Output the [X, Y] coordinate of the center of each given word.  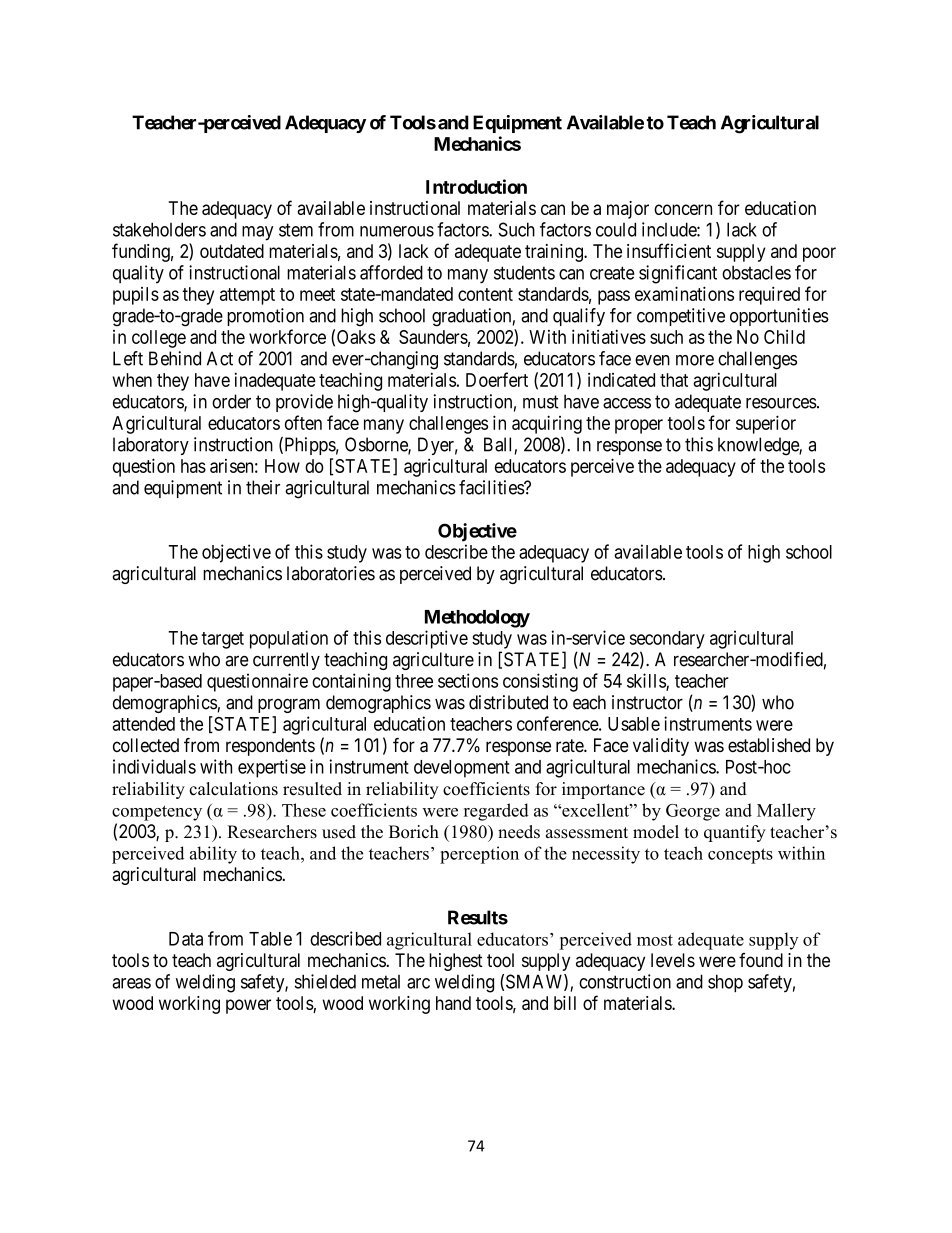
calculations [233, 789]
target [223, 640]
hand [453, 1003]
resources [781, 403]
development [462, 769]
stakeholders [159, 229]
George [693, 812]
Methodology [477, 619]
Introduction [476, 186]
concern [683, 209]
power [248, 1006]
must [540, 402]
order [231, 401]
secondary [667, 640]
